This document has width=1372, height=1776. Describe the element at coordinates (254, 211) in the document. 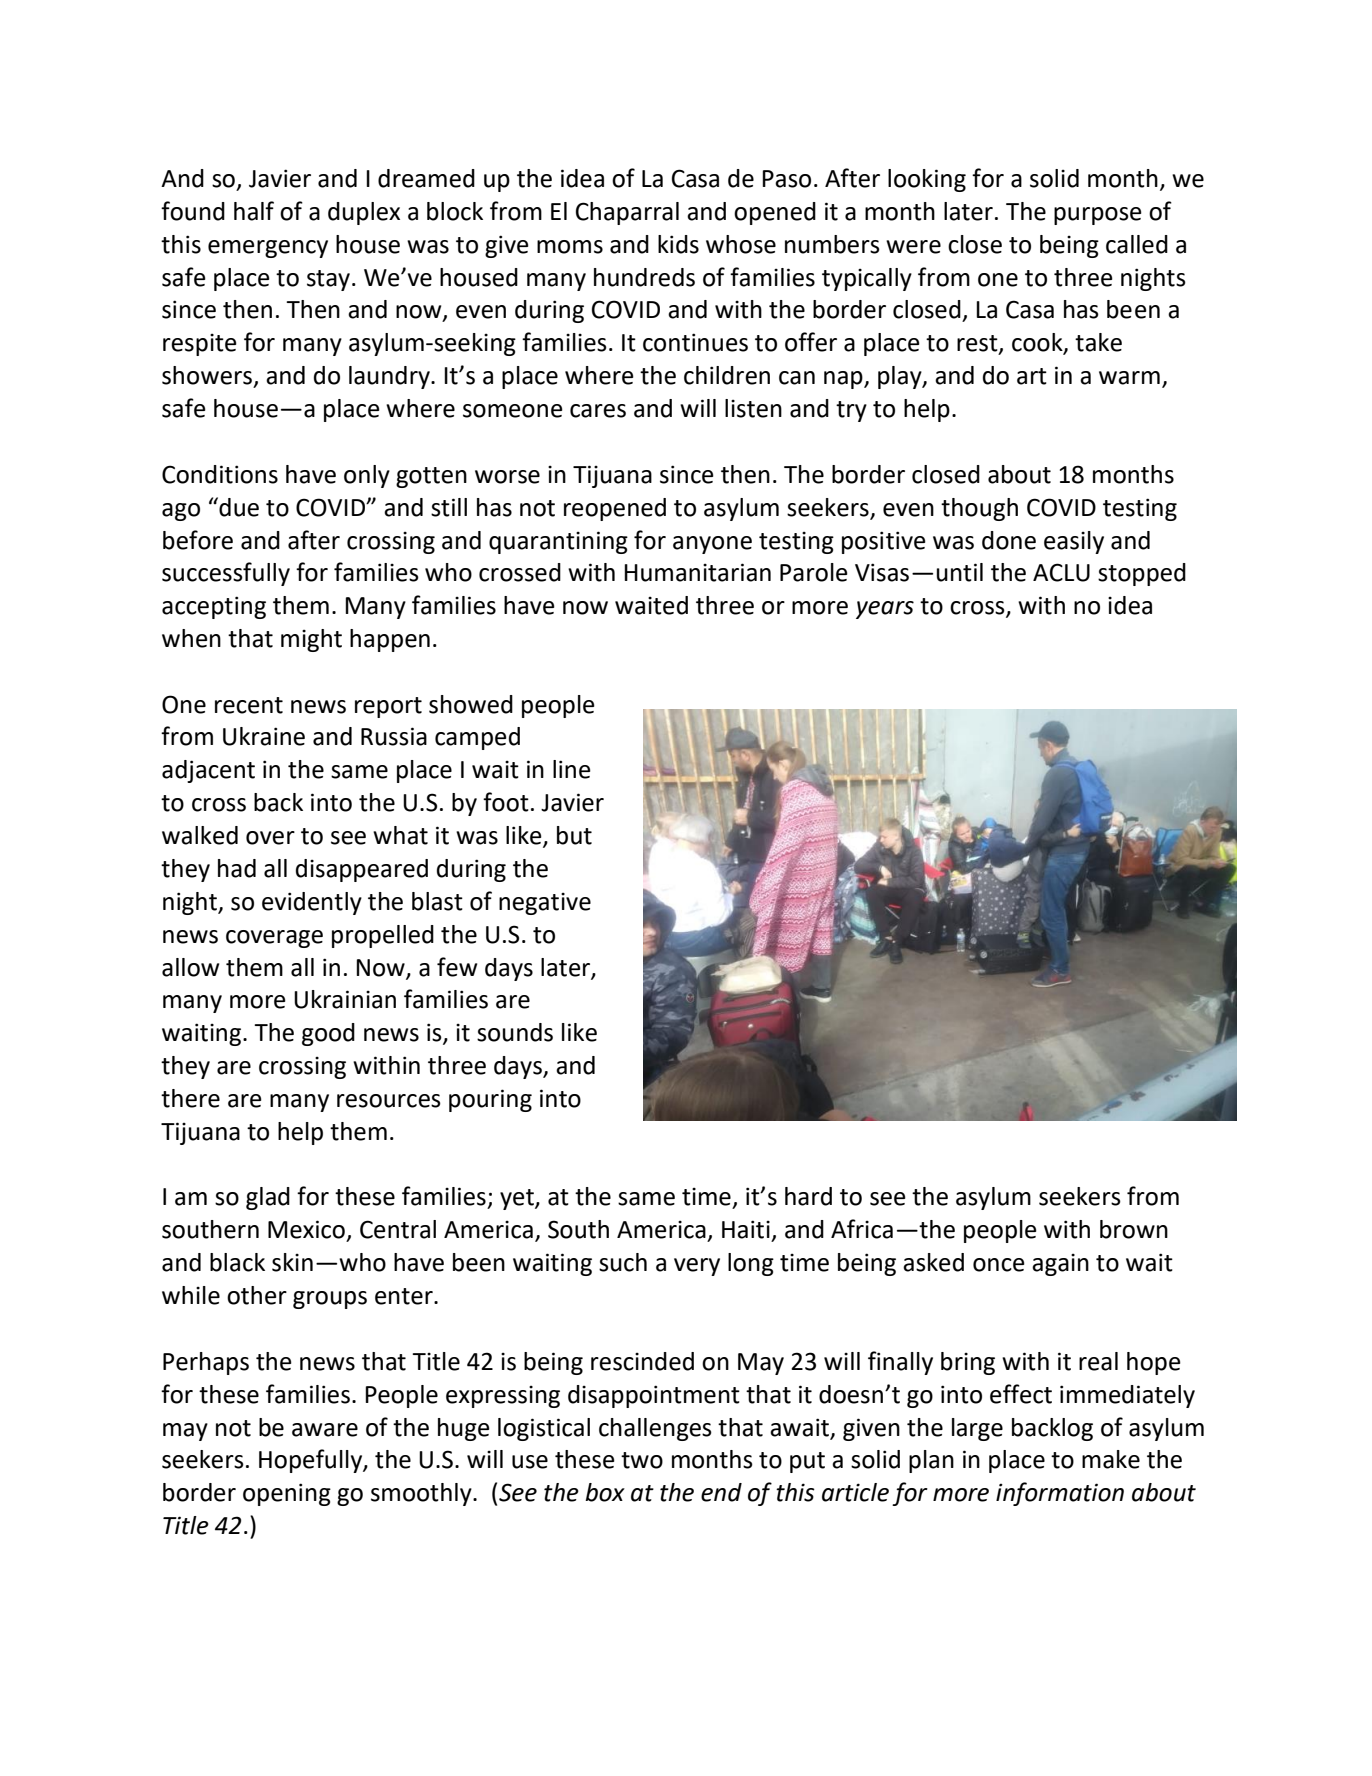

I see `half` at that location.
